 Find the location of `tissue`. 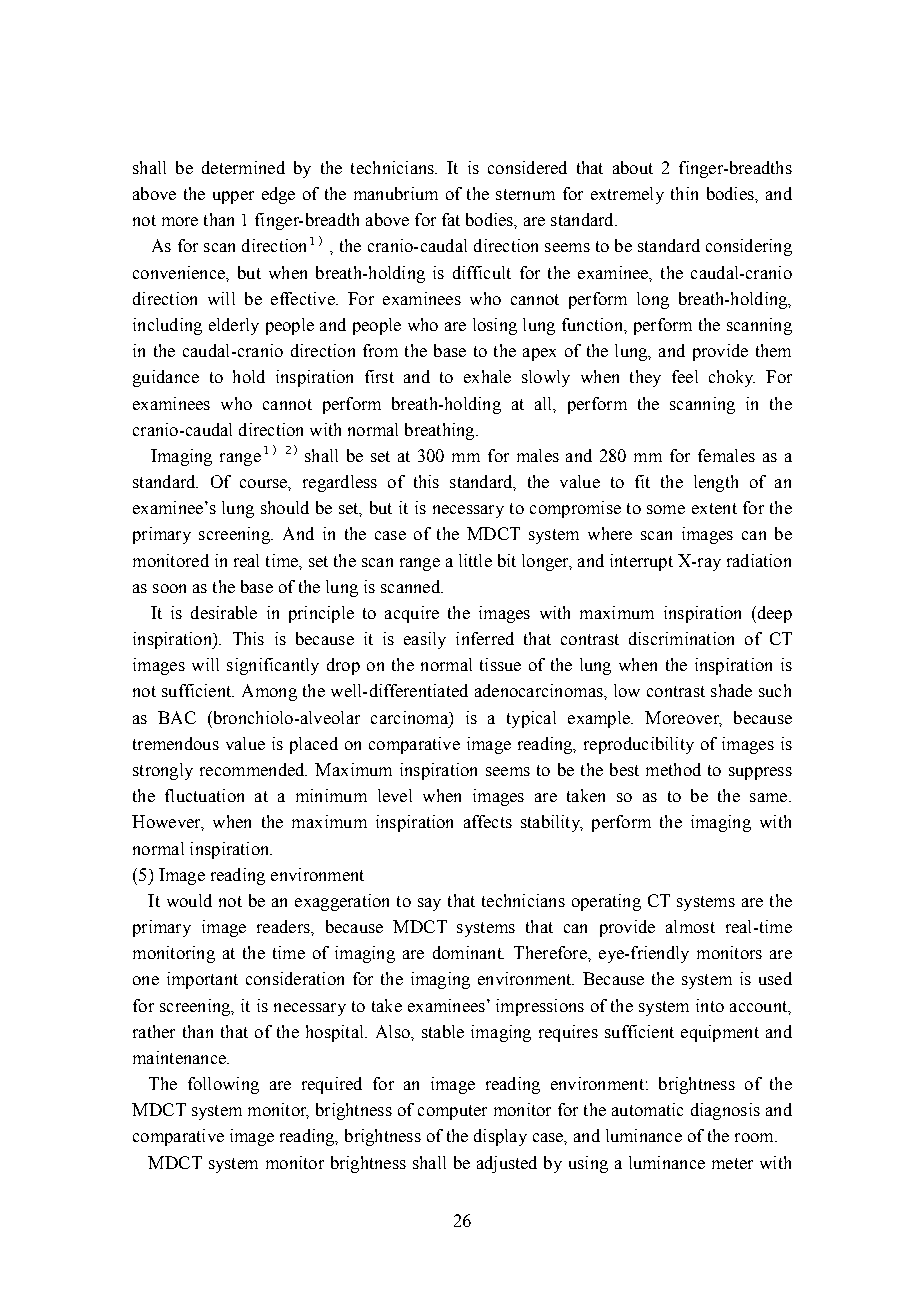

tissue is located at coordinates (500, 664).
